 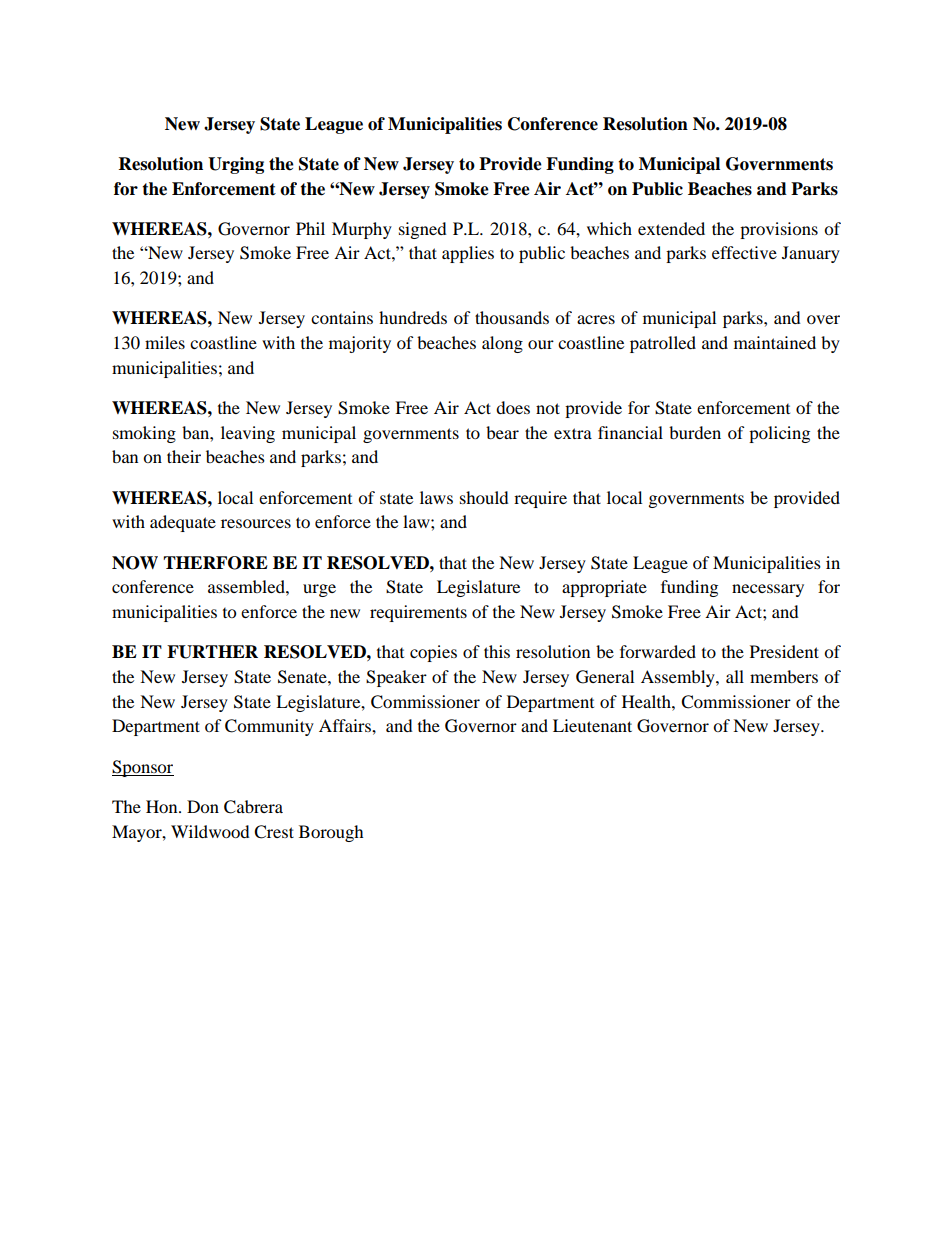 I want to click on this, so click(x=497, y=651).
